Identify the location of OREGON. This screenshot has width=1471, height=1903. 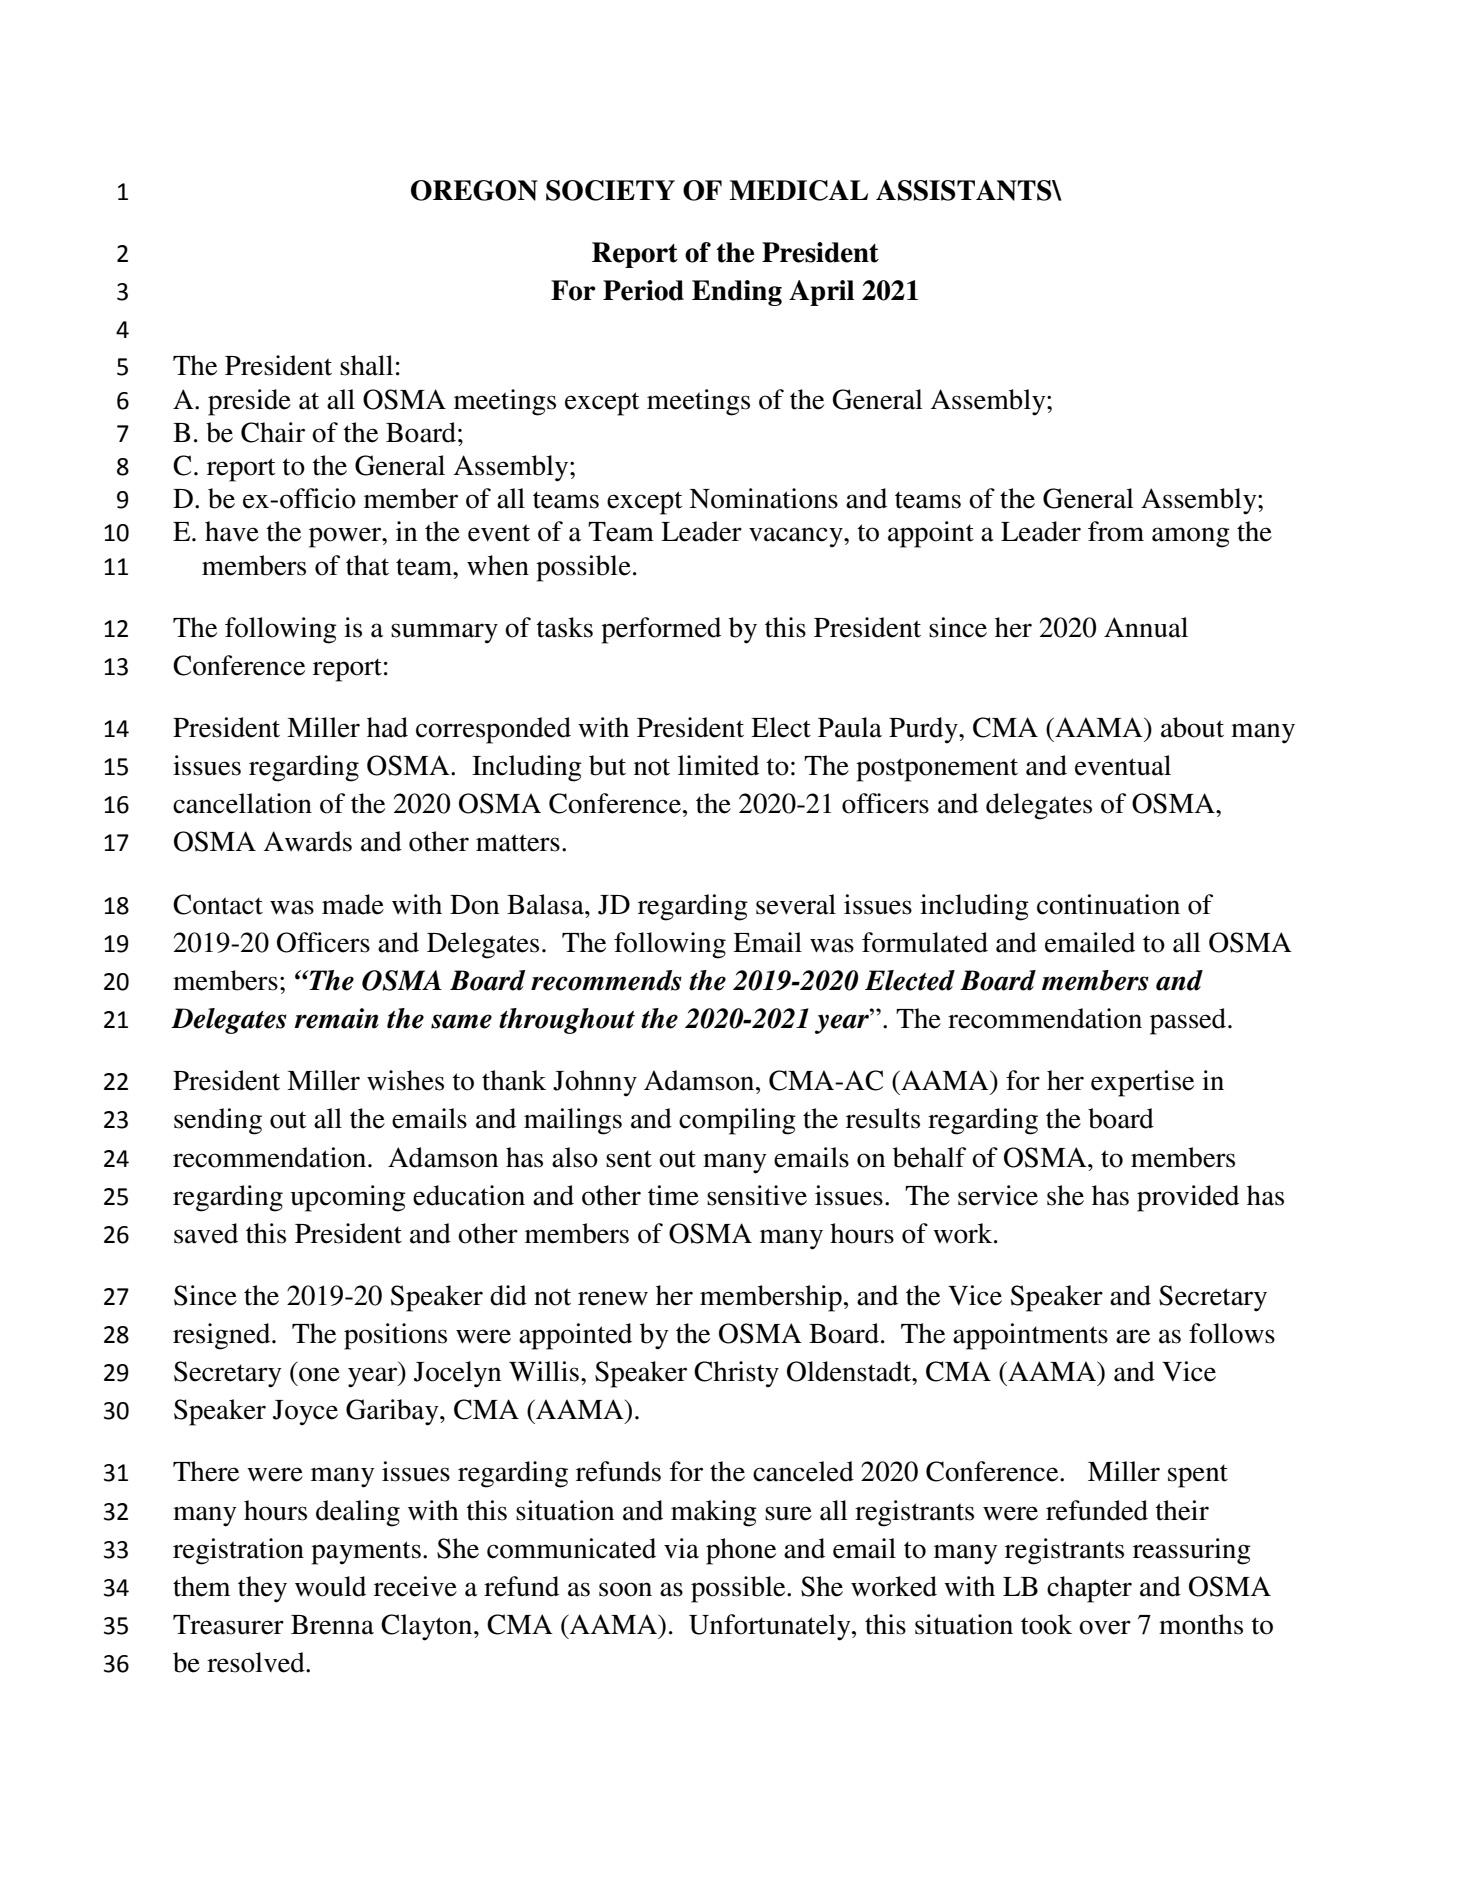
(474, 190).
